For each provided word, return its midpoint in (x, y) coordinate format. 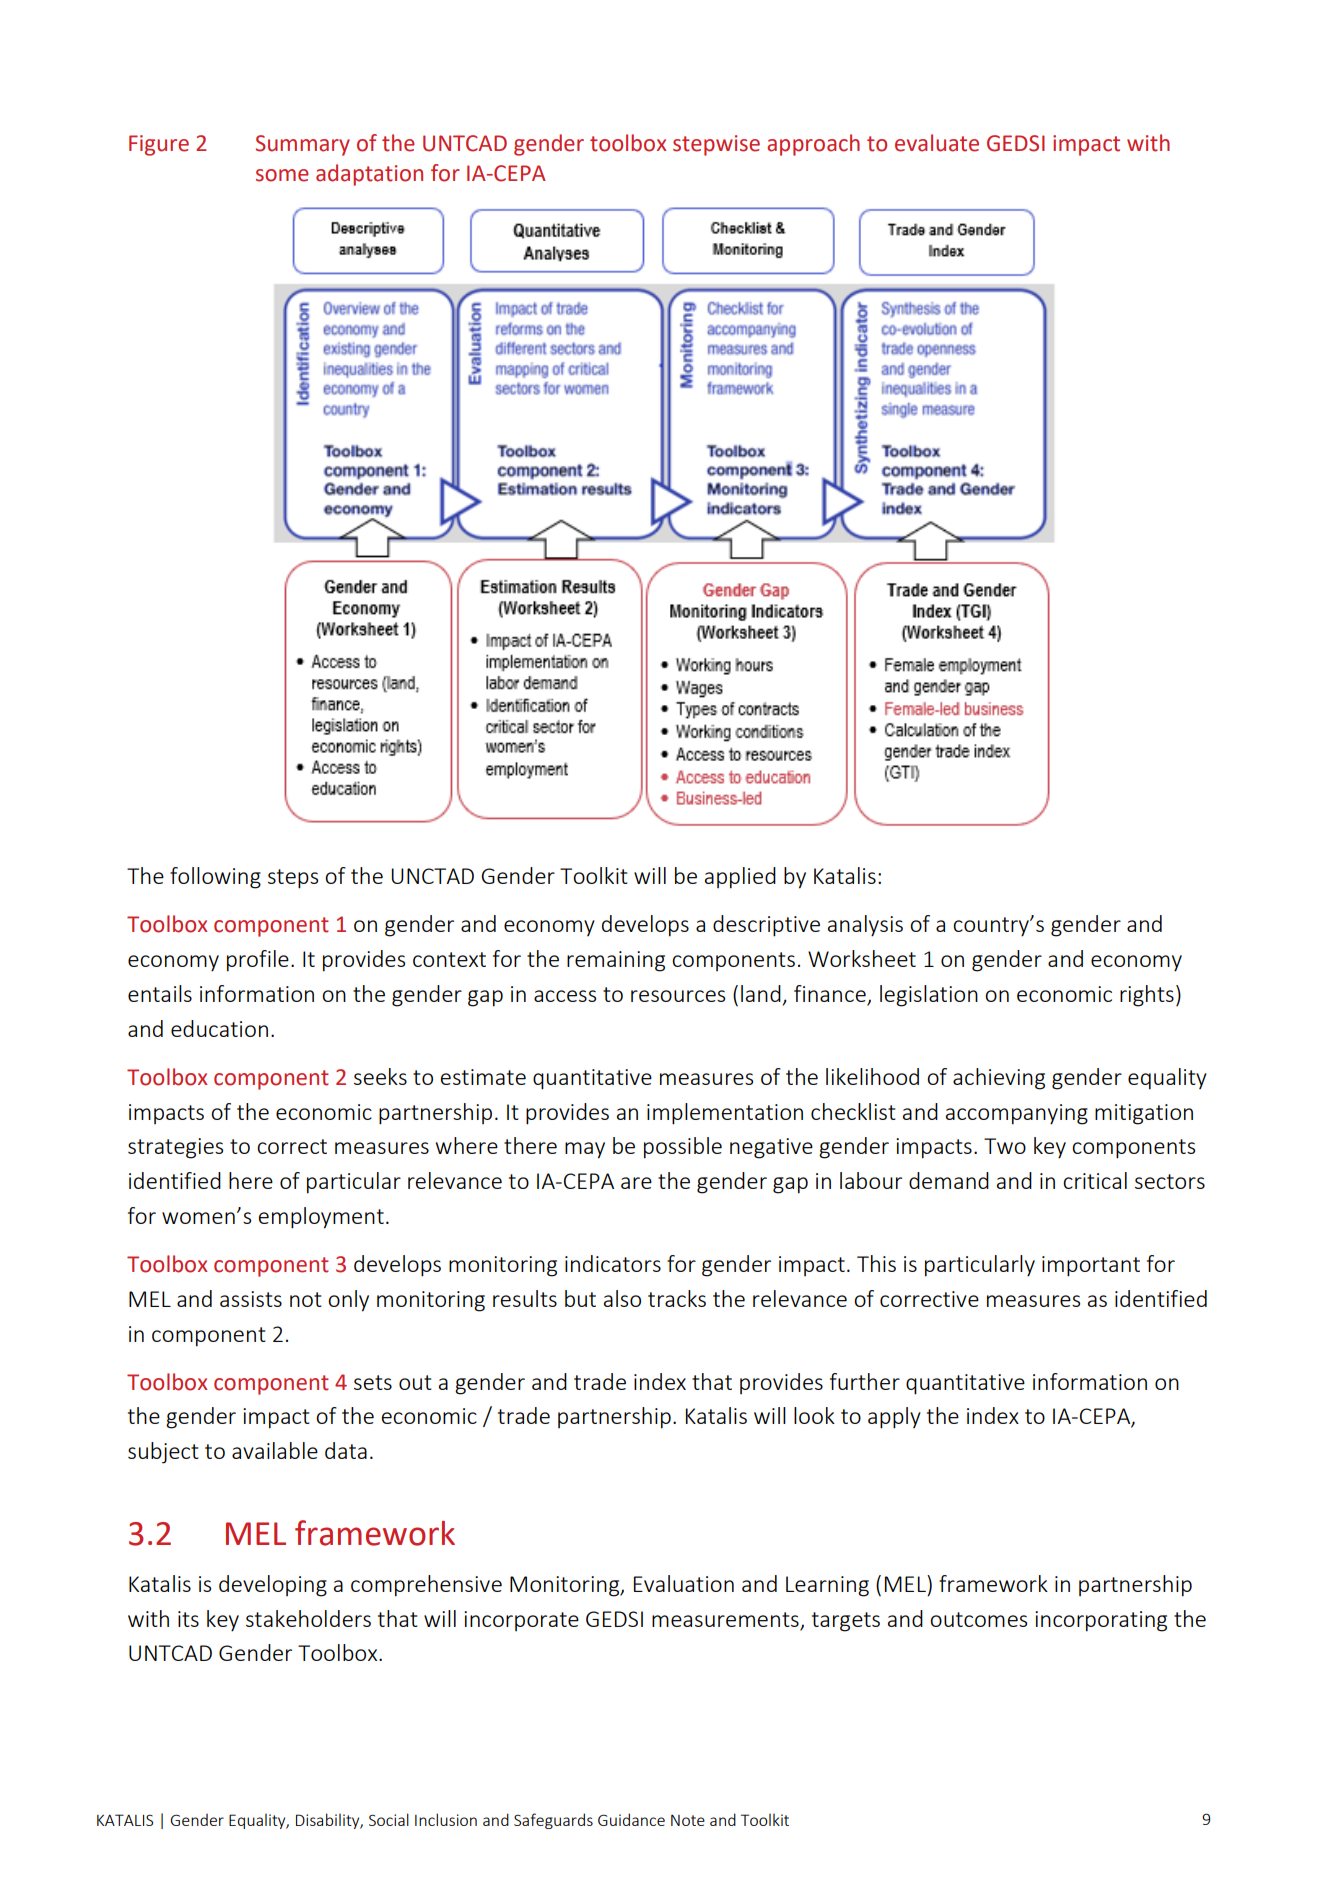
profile (258, 961)
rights (1147, 996)
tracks (677, 1298)
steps (293, 879)
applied (740, 878)
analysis (865, 926)
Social (389, 1819)
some (282, 175)
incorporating (1101, 1621)
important (1091, 1266)
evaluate (937, 143)
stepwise (716, 145)
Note (688, 1820)
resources (678, 996)
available (275, 1450)
